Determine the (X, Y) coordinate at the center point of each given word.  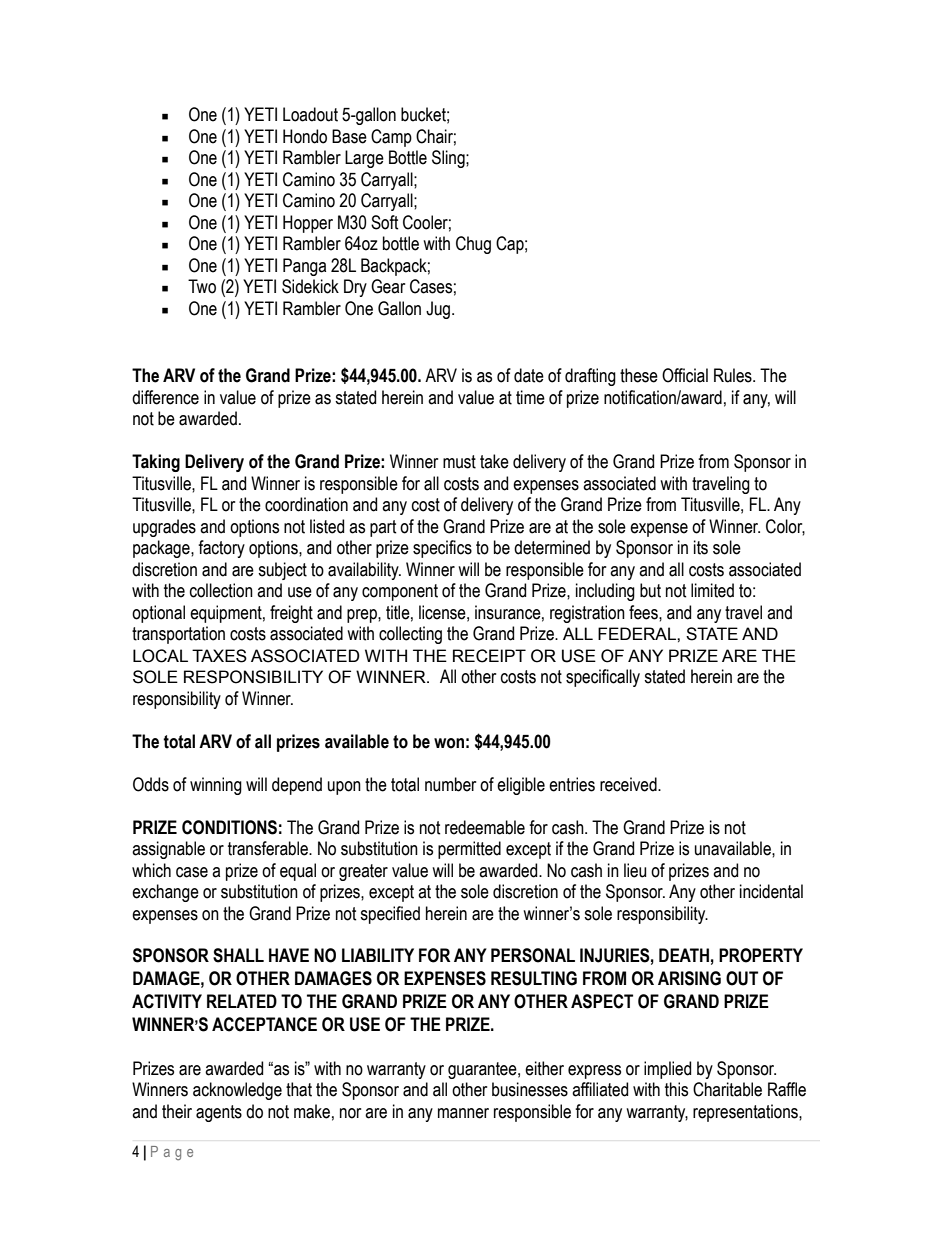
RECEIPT (489, 656)
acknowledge (237, 1091)
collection (221, 590)
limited (712, 590)
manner (463, 1113)
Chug (473, 245)
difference (165, 397)
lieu (635, 870)
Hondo (305, 136)
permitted (469, 850)
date (529, 375)
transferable (269, 848)
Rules (734, 375)
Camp (391, 138)
